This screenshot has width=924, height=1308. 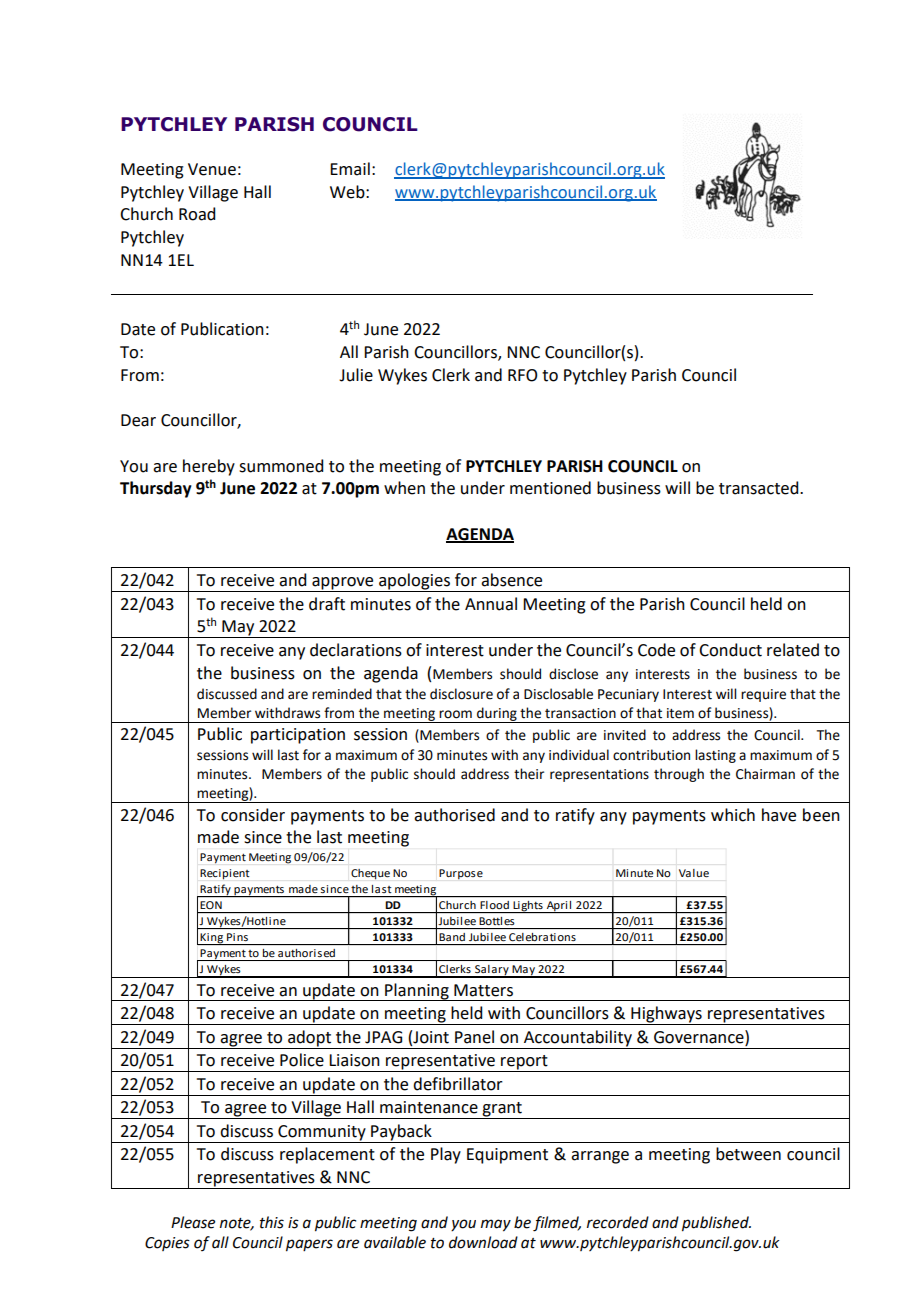 I want to click on during, so click(x=497, y=715).
